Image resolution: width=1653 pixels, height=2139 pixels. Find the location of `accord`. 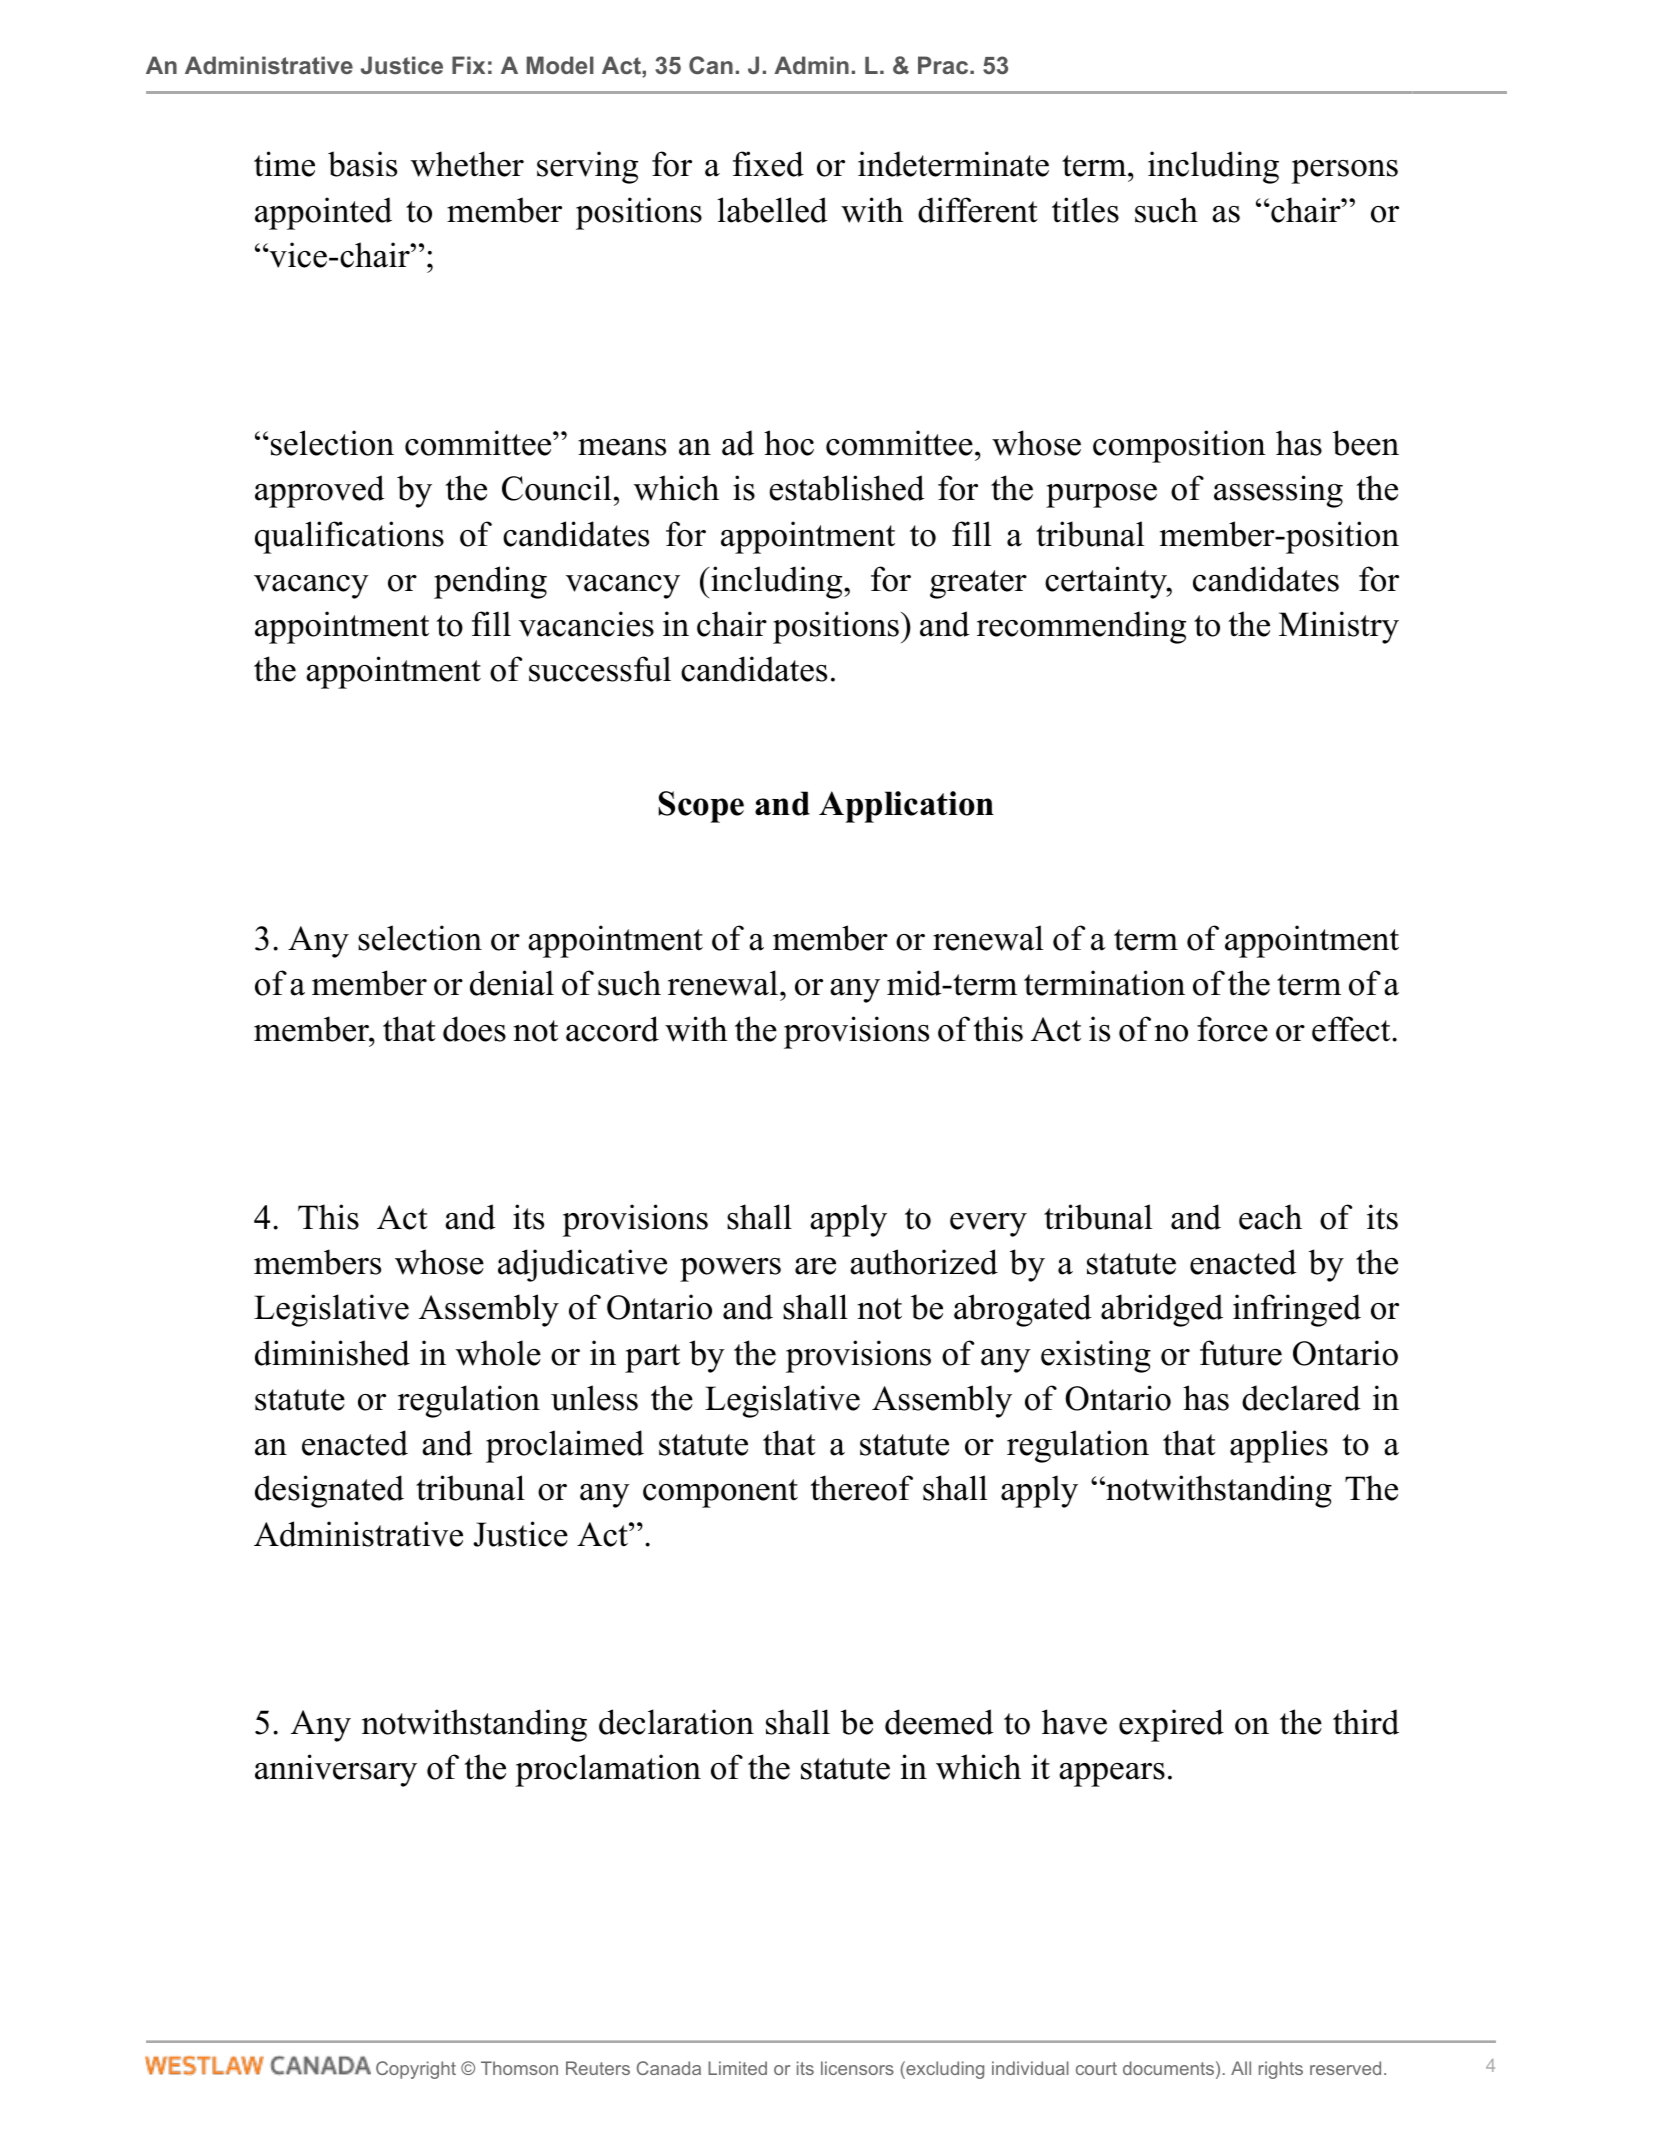

accord is located at coordinates (612, 1029).
